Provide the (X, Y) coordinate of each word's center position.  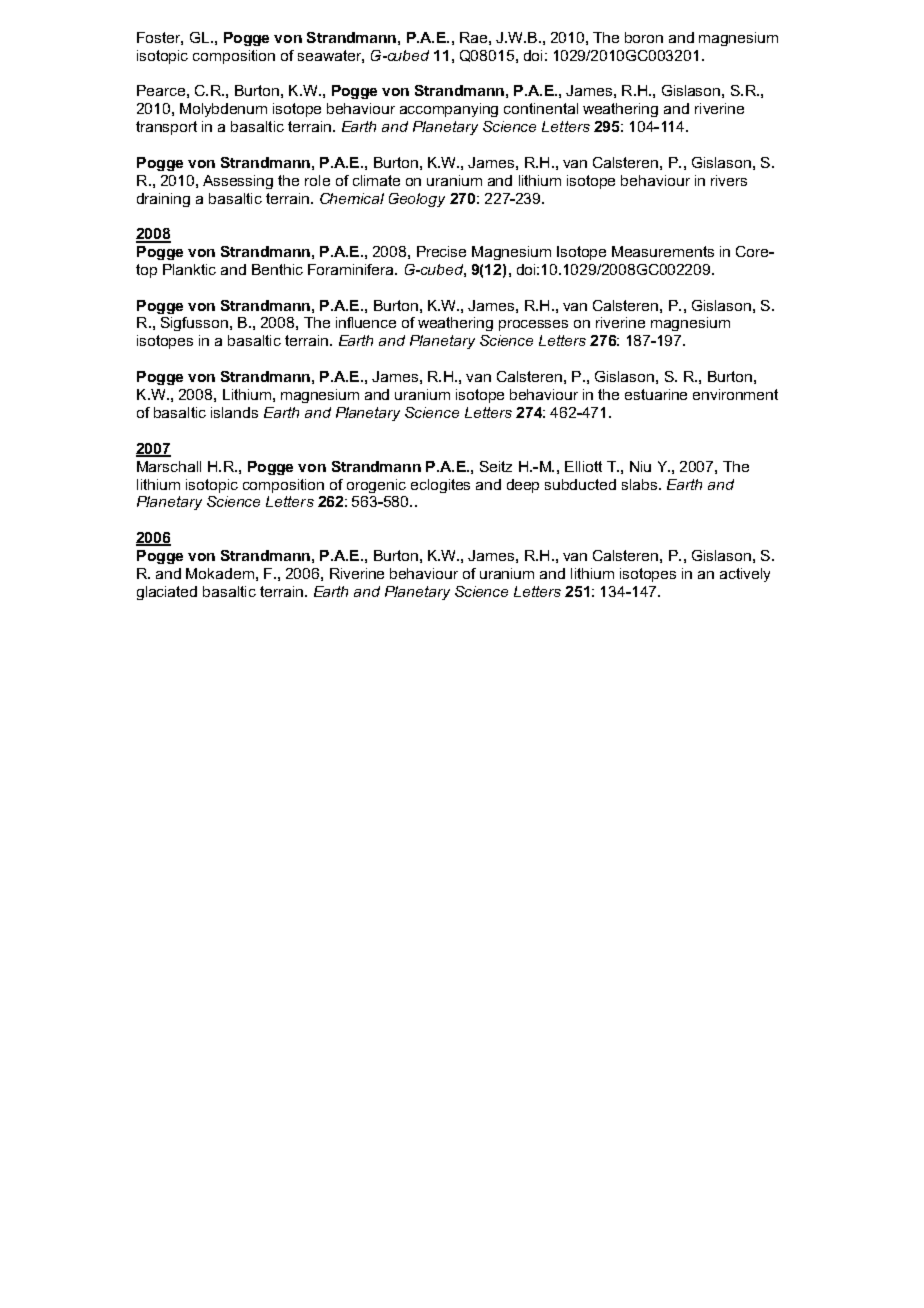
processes (533, 325)
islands (234, 412)
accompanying (449, 110)
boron (644, 37)
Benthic (277, 269)
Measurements (663, 251)
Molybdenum (223, 110)
